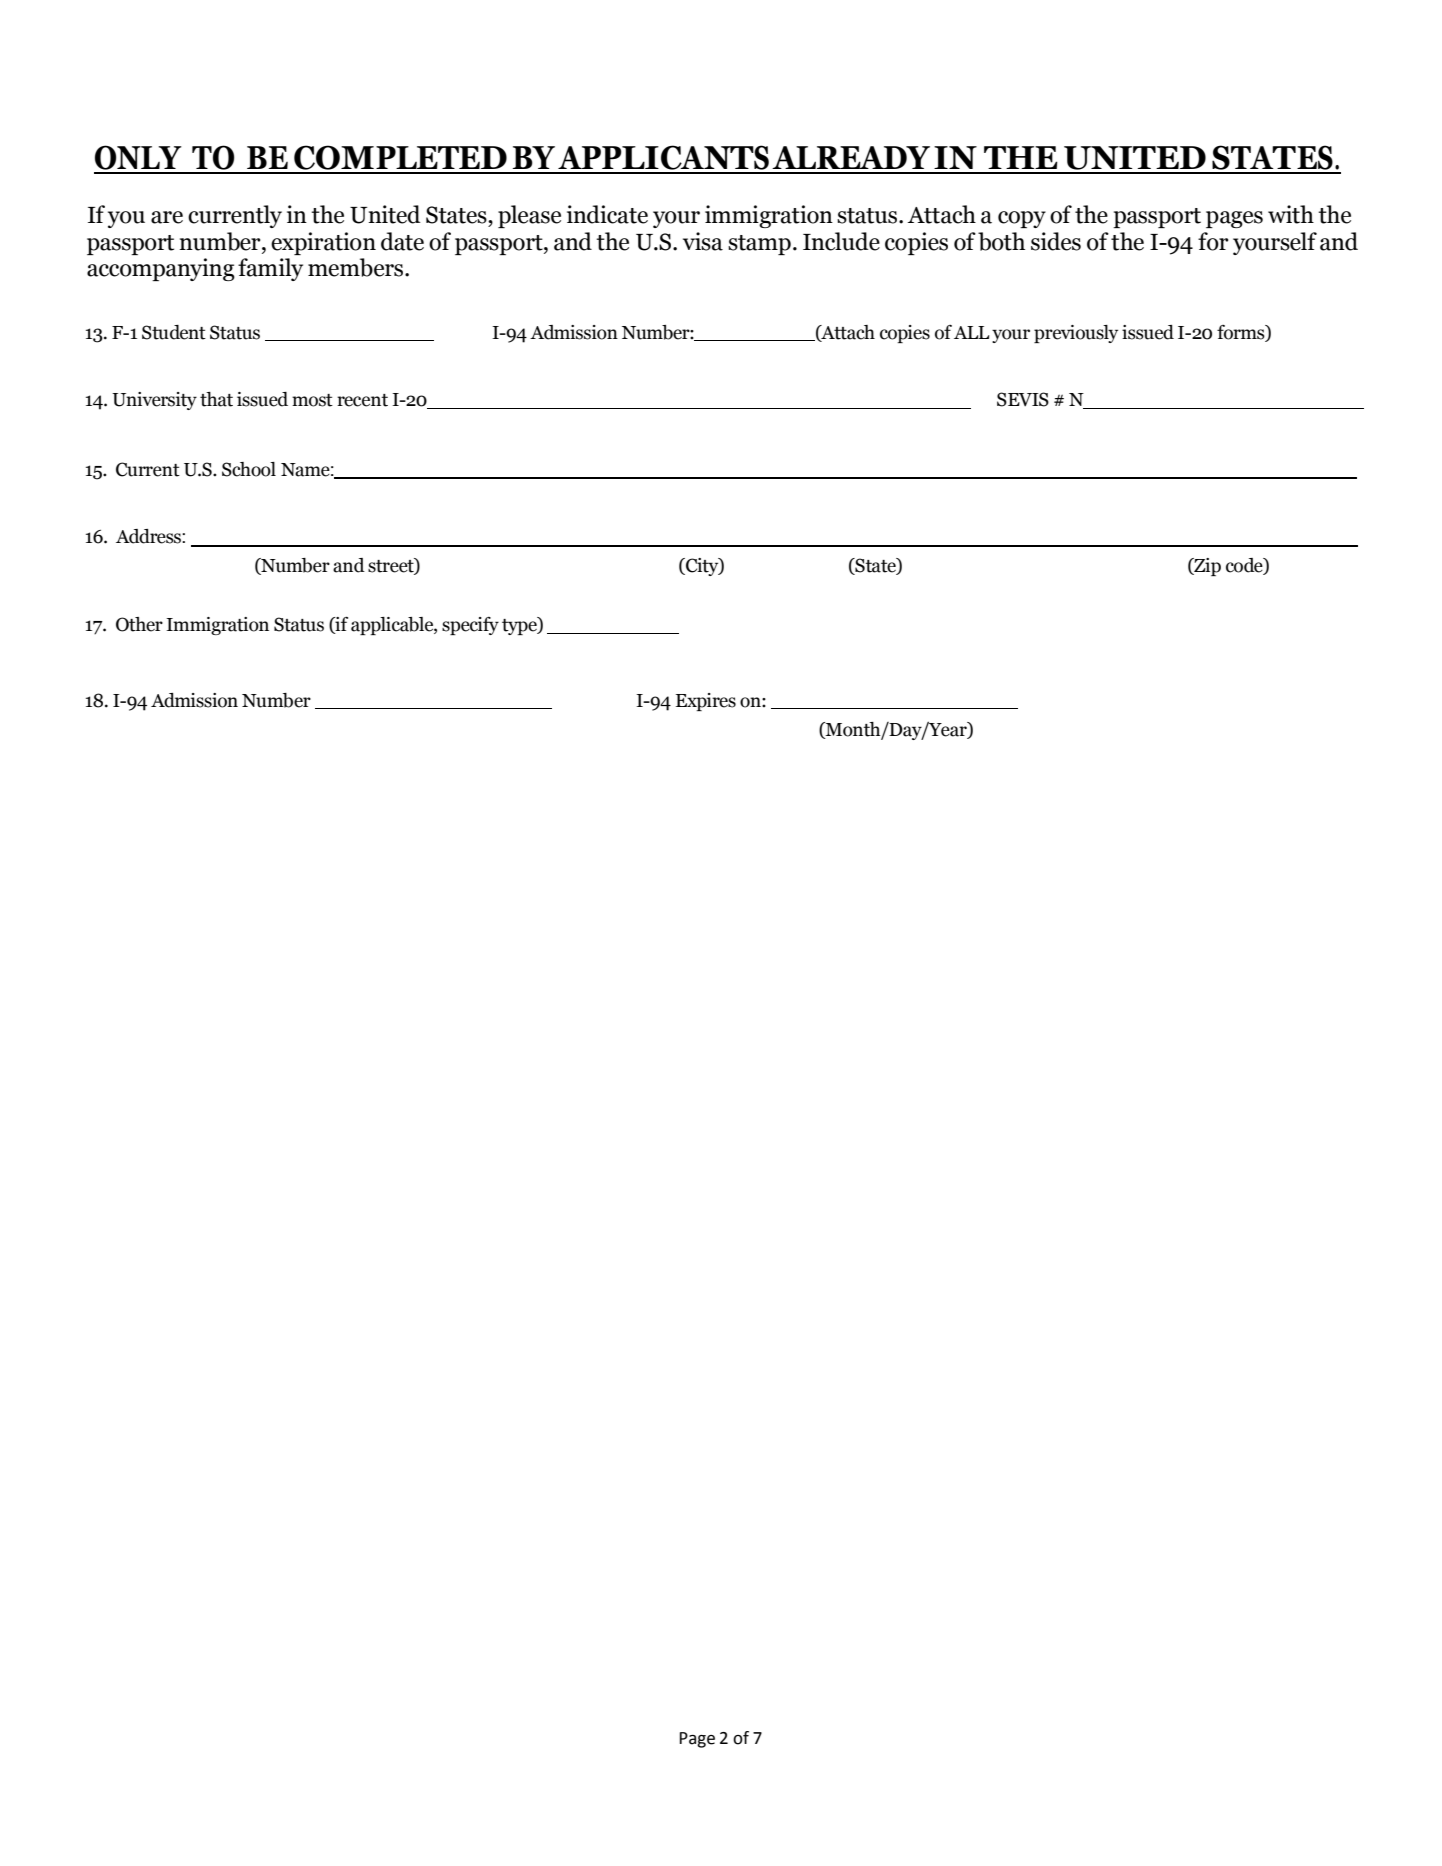  What do you see at coordinates (1291, 214) in the document?
I see `with` at bounding box center [1291, 214].
